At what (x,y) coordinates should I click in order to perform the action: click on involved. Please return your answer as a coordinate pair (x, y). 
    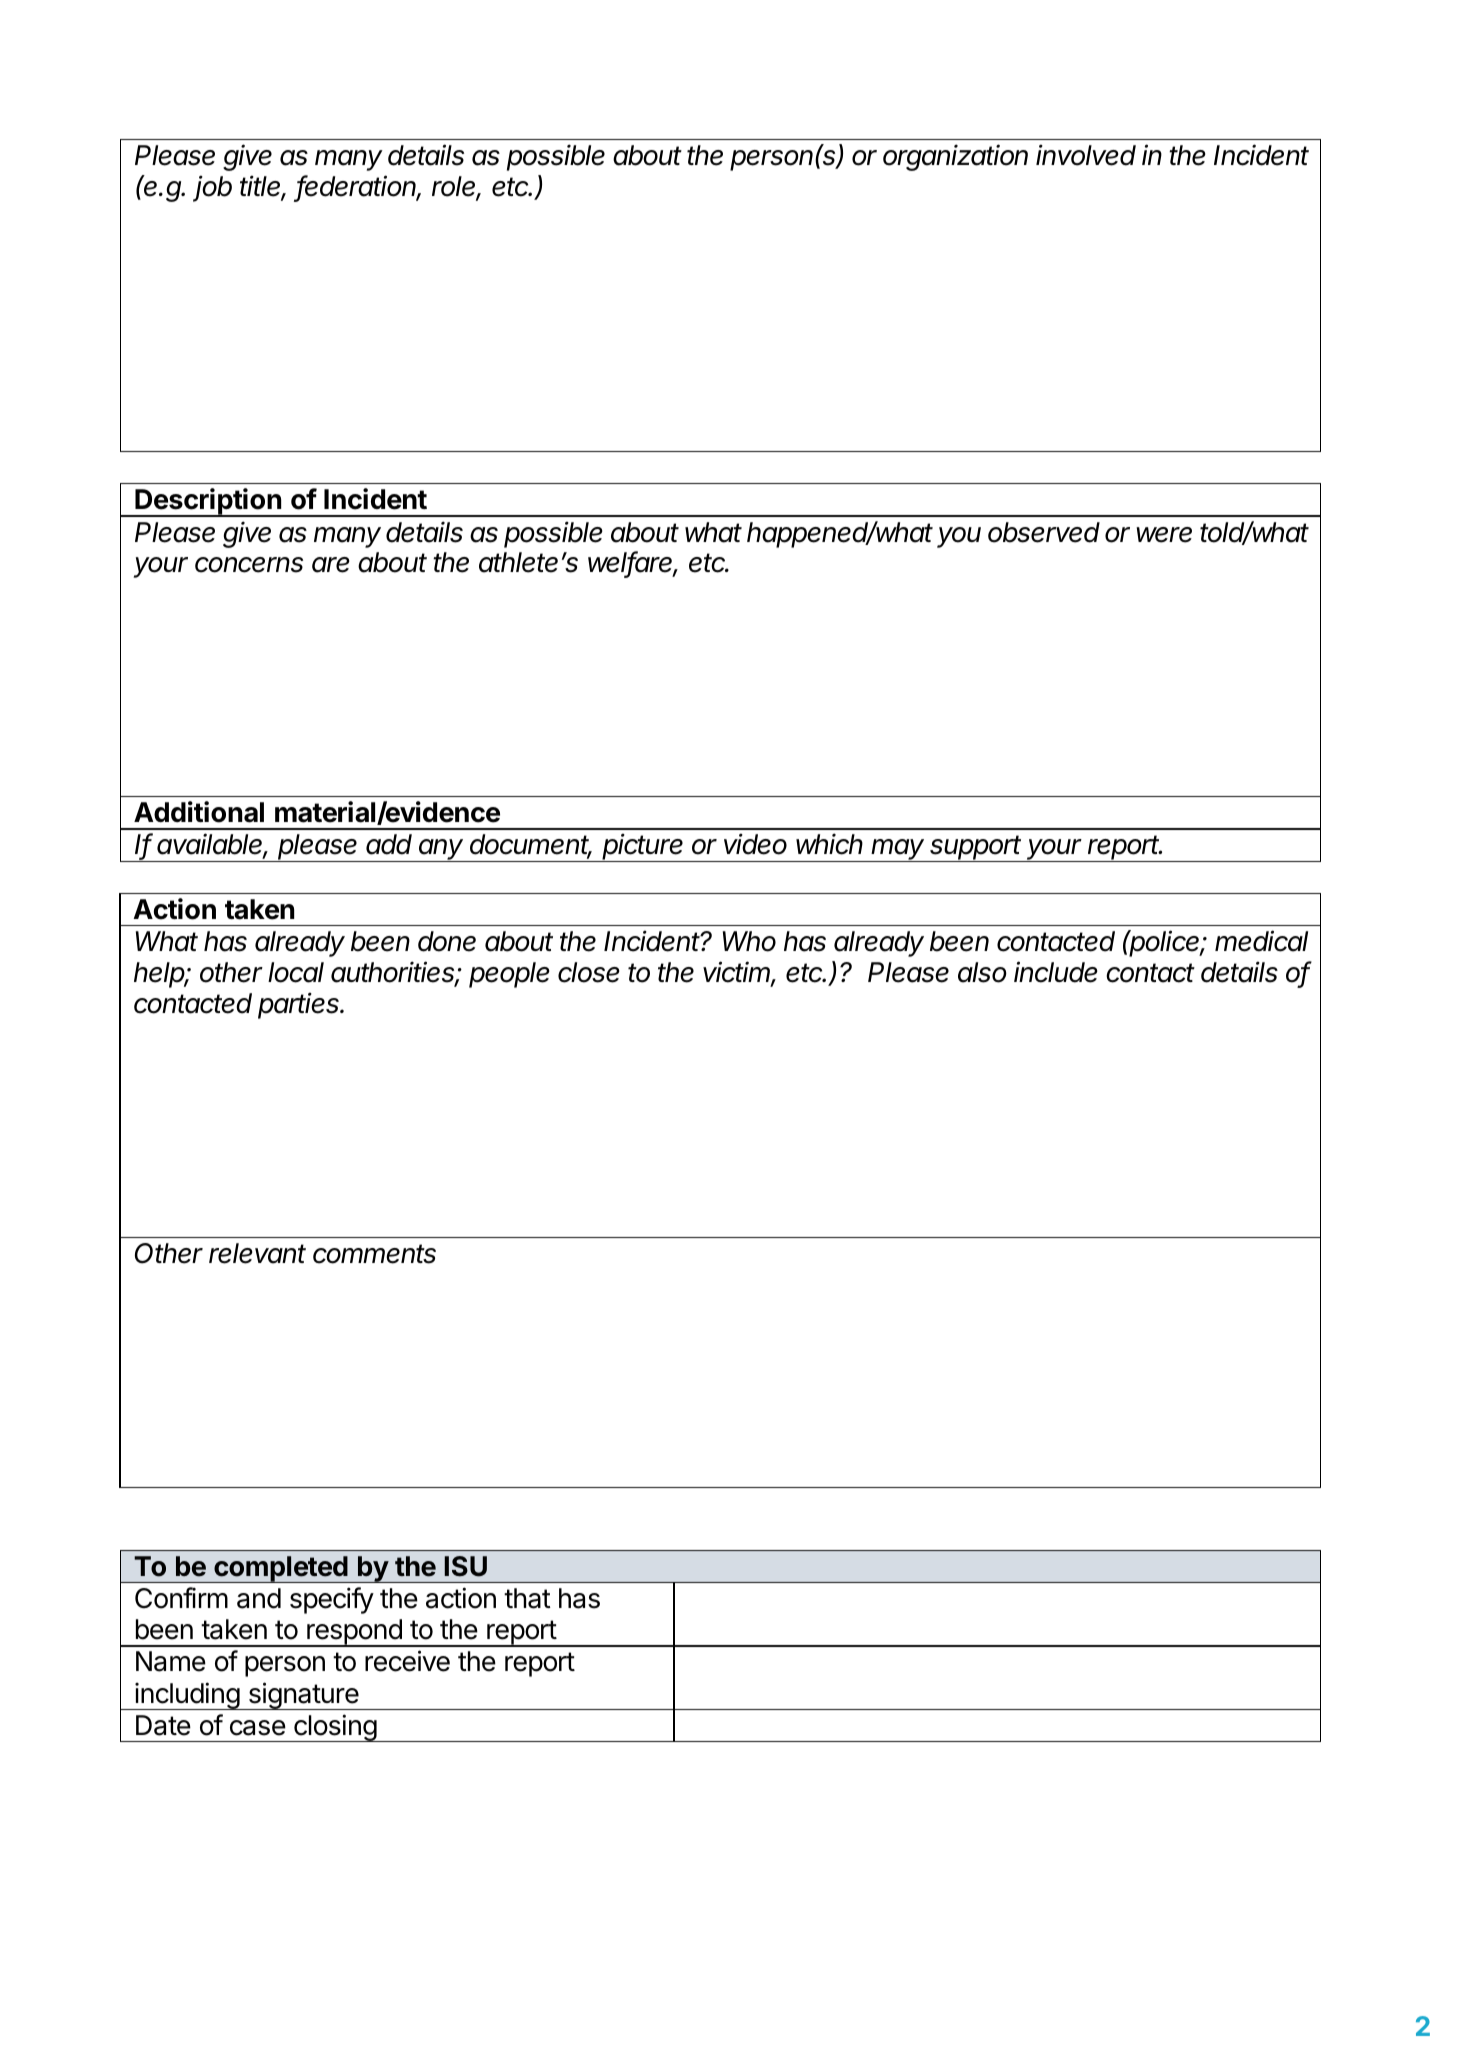
    Looking at the image, I should click on (1086, 155).
